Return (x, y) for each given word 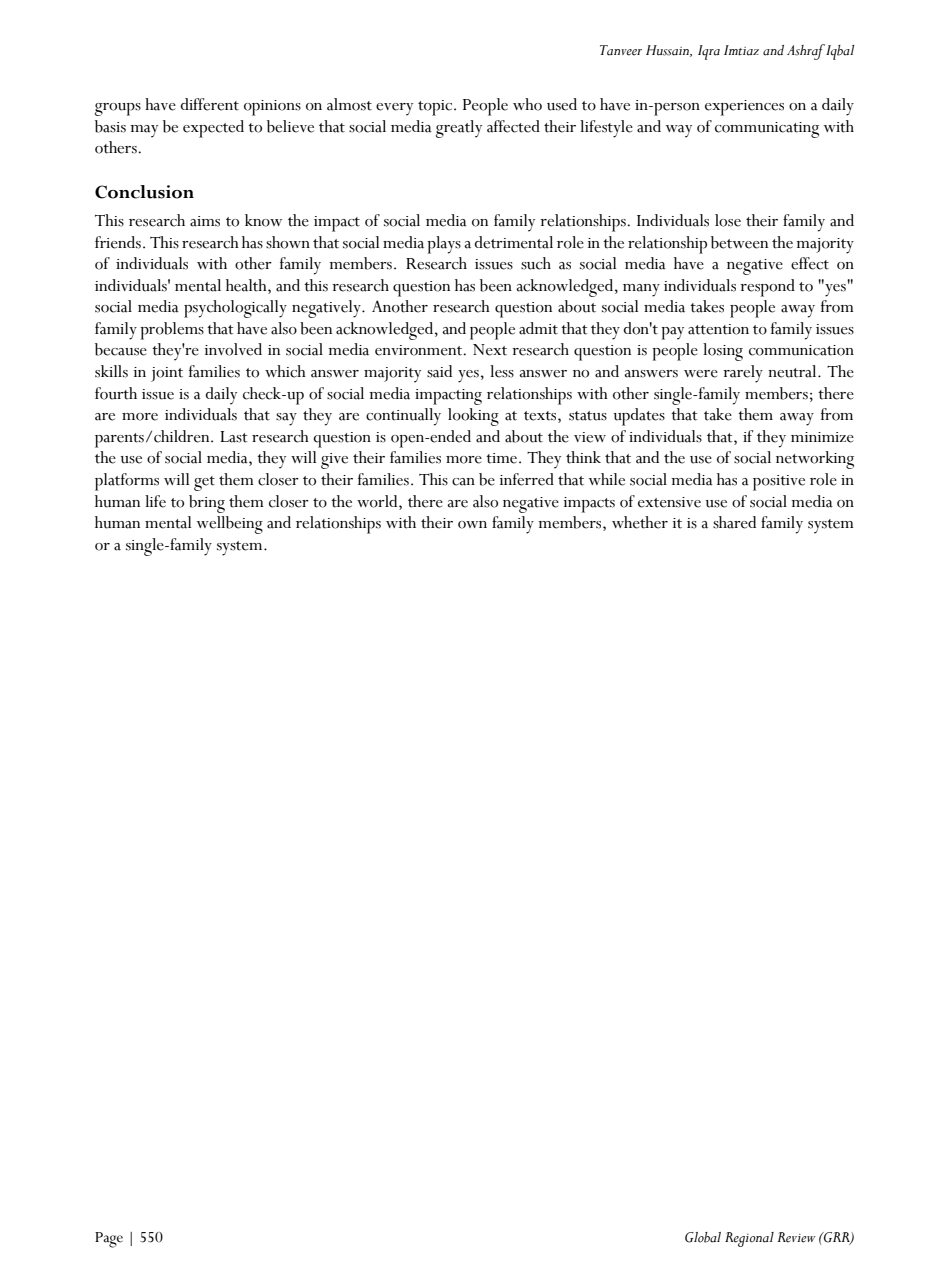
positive (779, 483)
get (204, 483)
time (503, 458)
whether (640, 522)
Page (109, 1240)
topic (436, 108)
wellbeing (230, 525)
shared (734, 522)
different (209, 104)
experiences (744, 108)
